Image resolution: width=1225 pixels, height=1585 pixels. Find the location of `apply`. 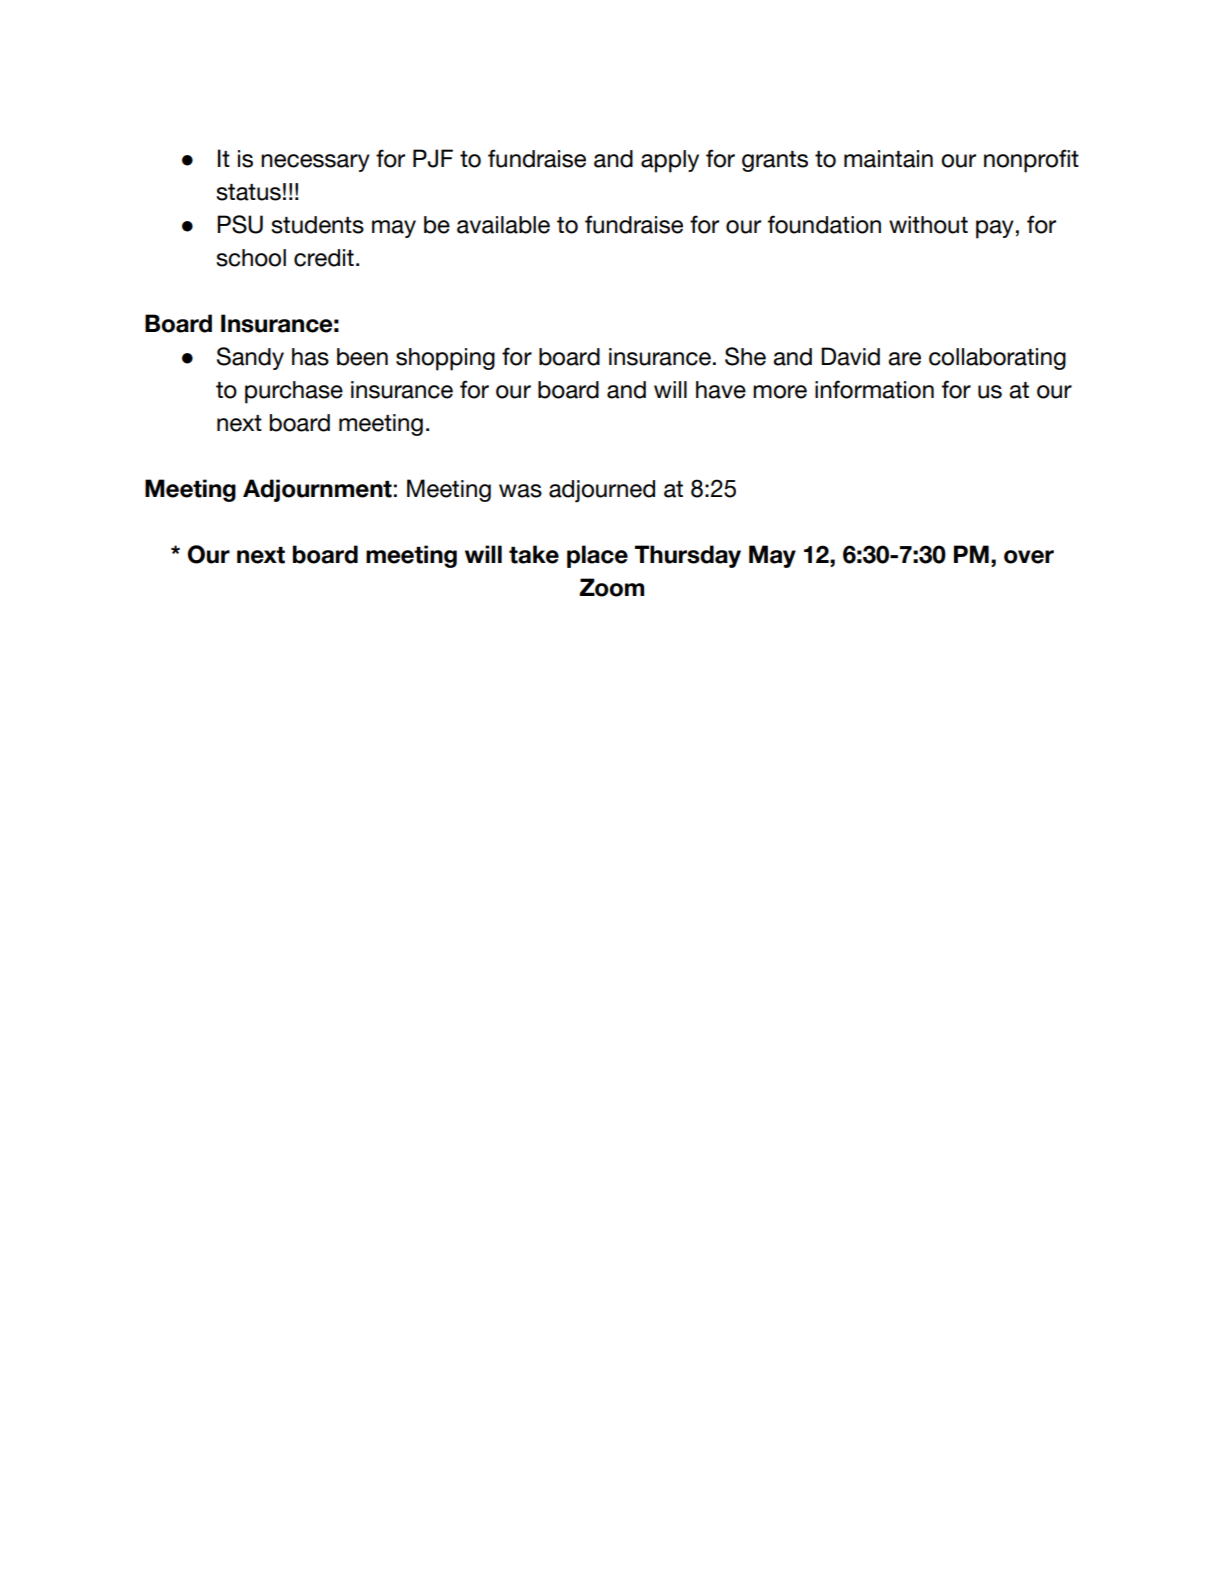

apply is located at coordinates (670, 161).
